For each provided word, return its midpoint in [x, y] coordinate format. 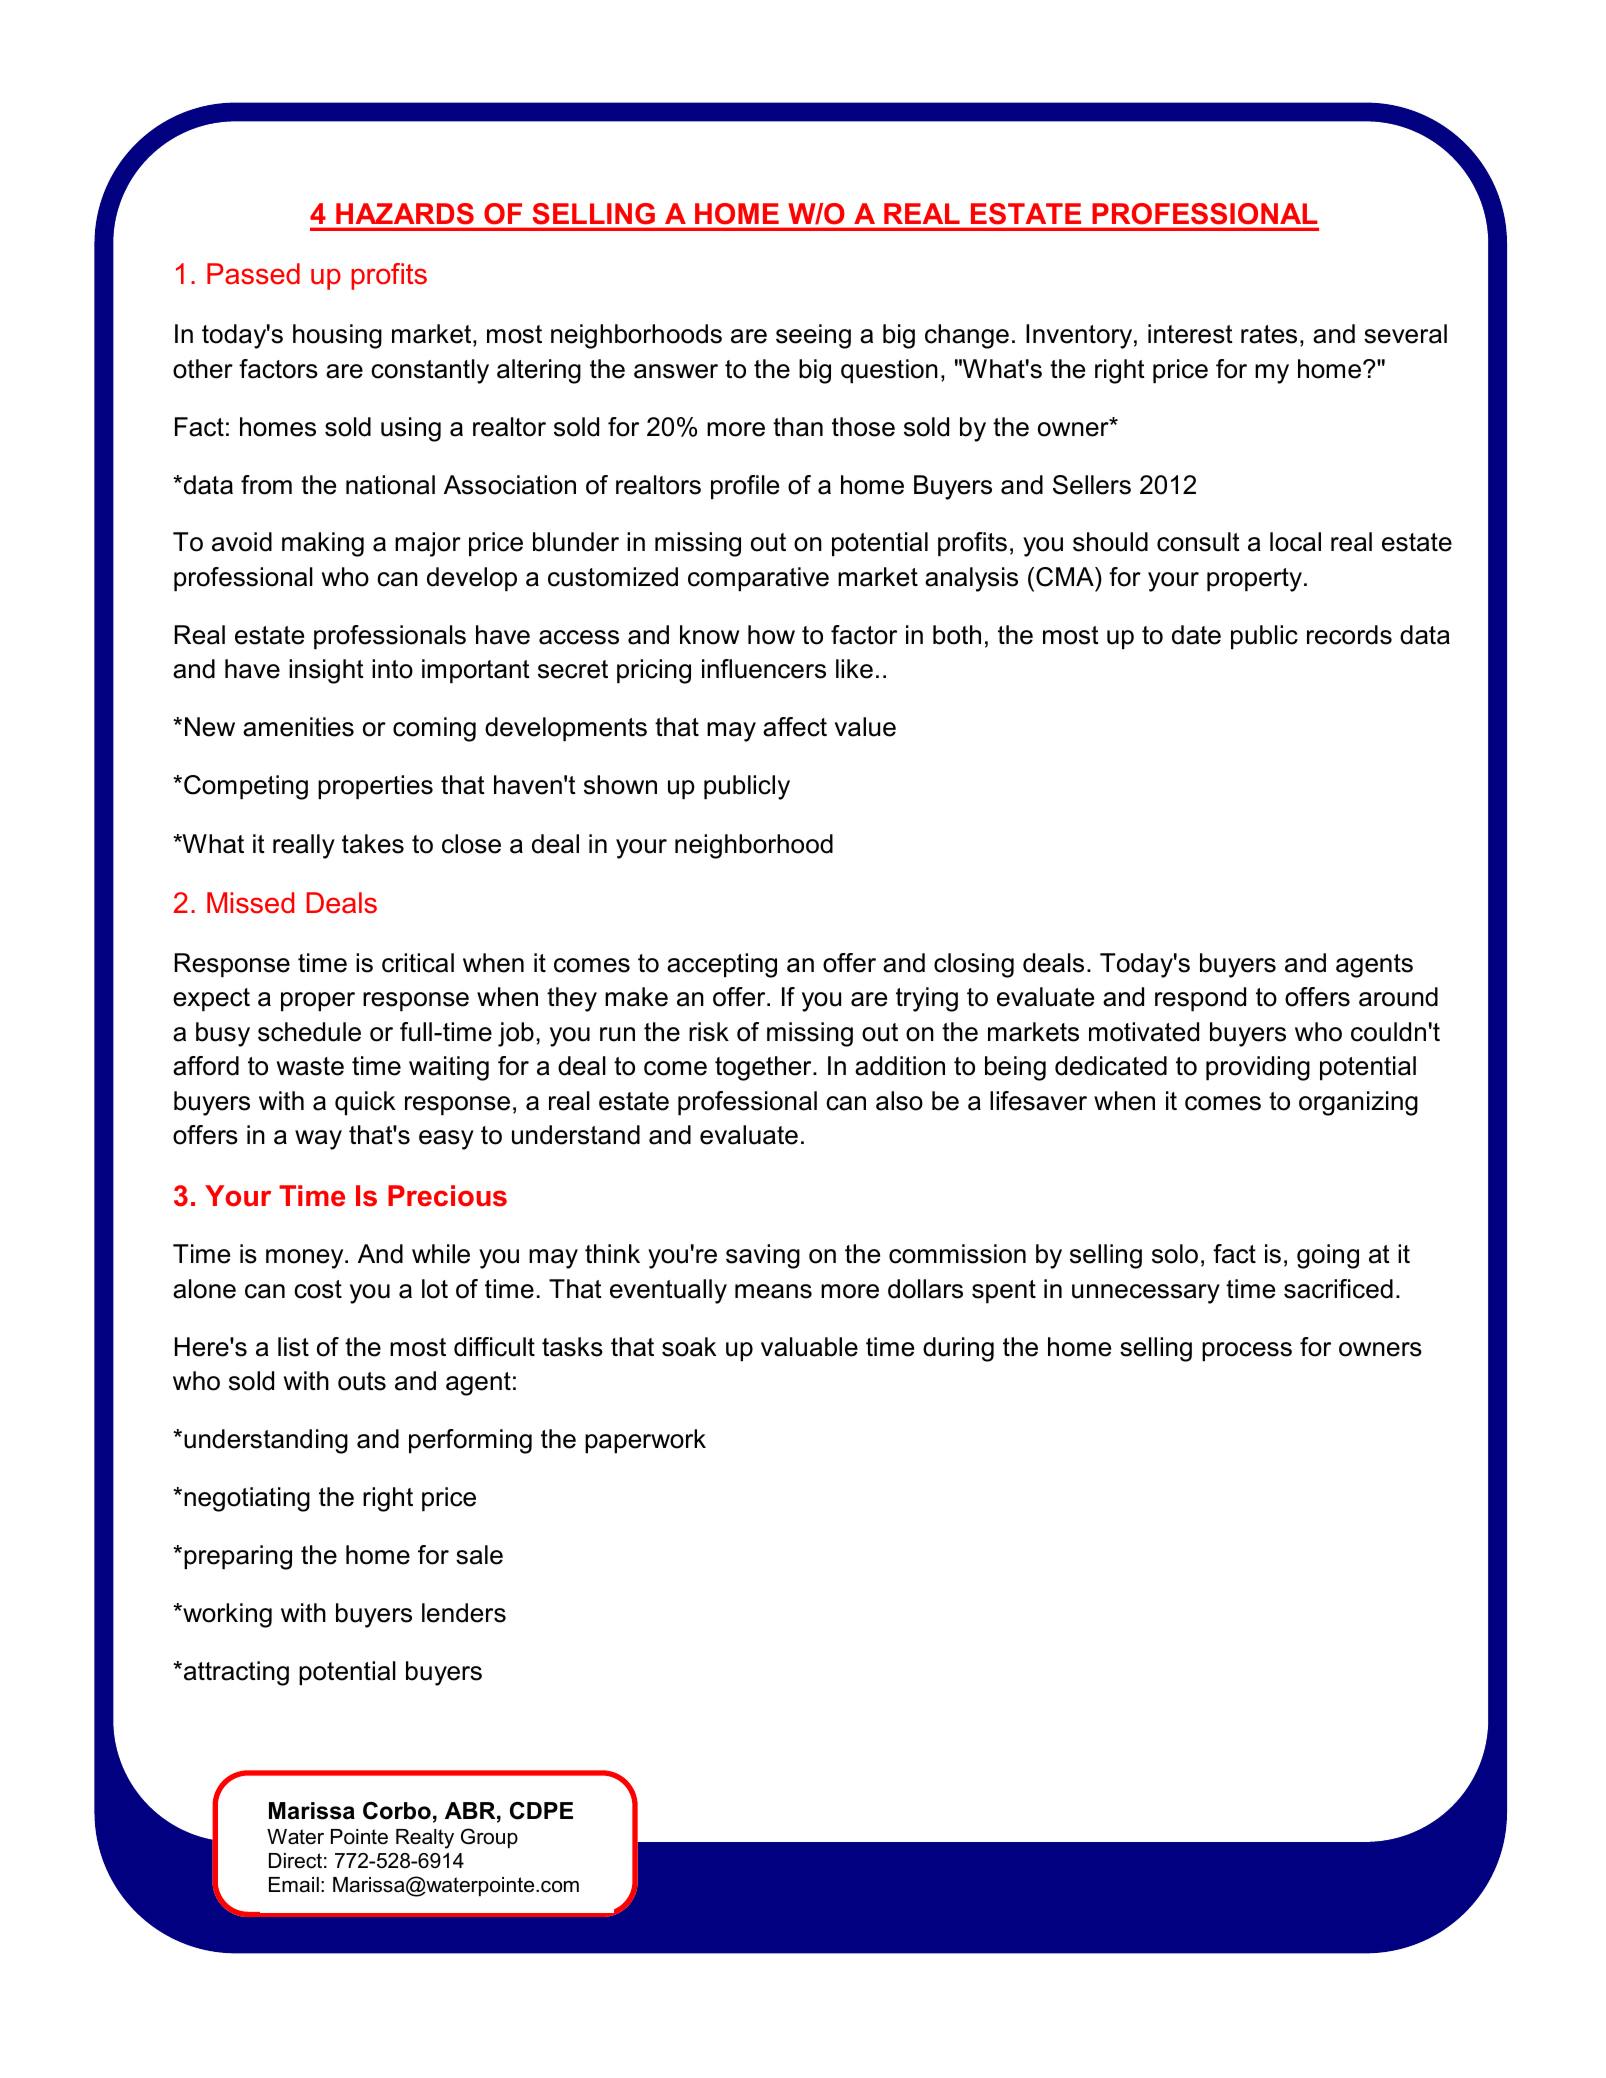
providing [1258, 1068]
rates [1269, 334]
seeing [813, 336]
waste [310, 1066]
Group [489, 1838]
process [1247, 1352]
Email [294, 1885]
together [764, 1068]
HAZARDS [405, 213]
